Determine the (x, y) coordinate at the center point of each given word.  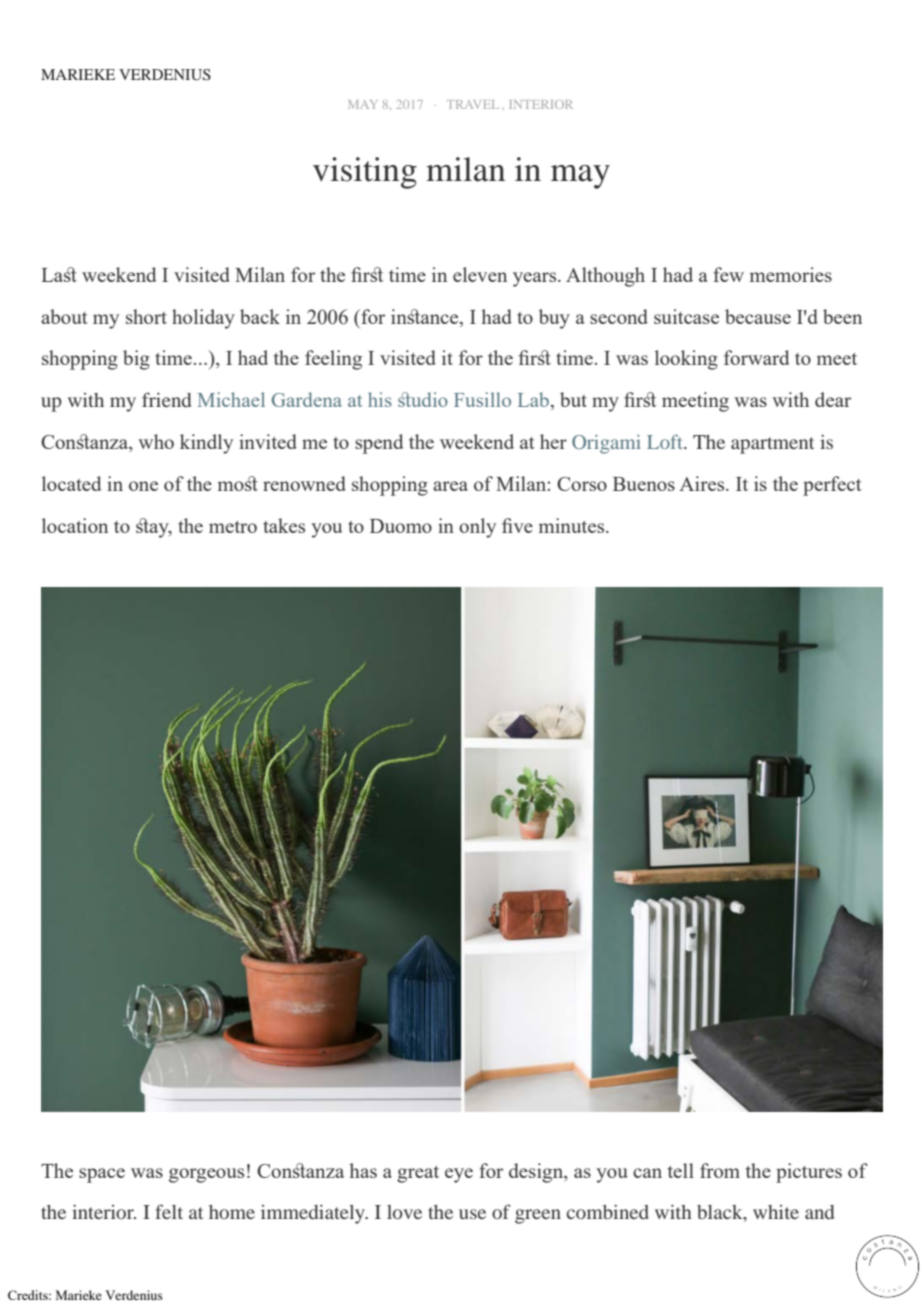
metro (233, 527)
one (143, 486)
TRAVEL (473, 104)
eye (459, 1175)
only (477, 528)
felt (169, 1211)
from (720, 1170)
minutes (573, 525)
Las (59, 274)
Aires (703, 483)
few (728, 274)
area (450, 486)
